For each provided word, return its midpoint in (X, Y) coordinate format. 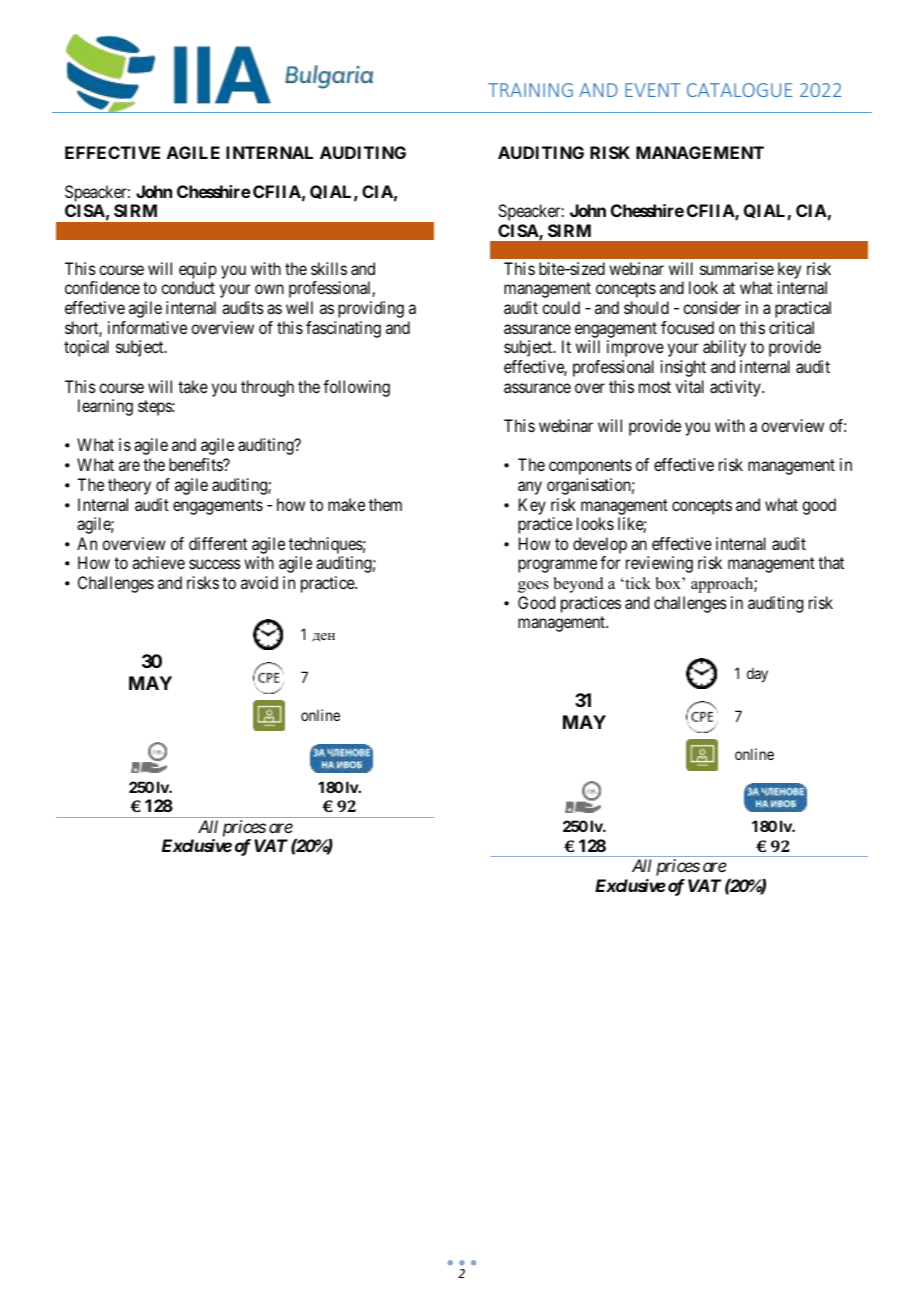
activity (736, 388)
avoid (259, 582)
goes (533, 587)
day (757, 675)
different (218, 543)
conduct (188, 287)
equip (198, 270)
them (385, 504)
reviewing (659, 564)
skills (329, 268)
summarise (737, 268)
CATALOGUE (739, 90)
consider (712, 307)
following (356, 388)
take (193, 386)
